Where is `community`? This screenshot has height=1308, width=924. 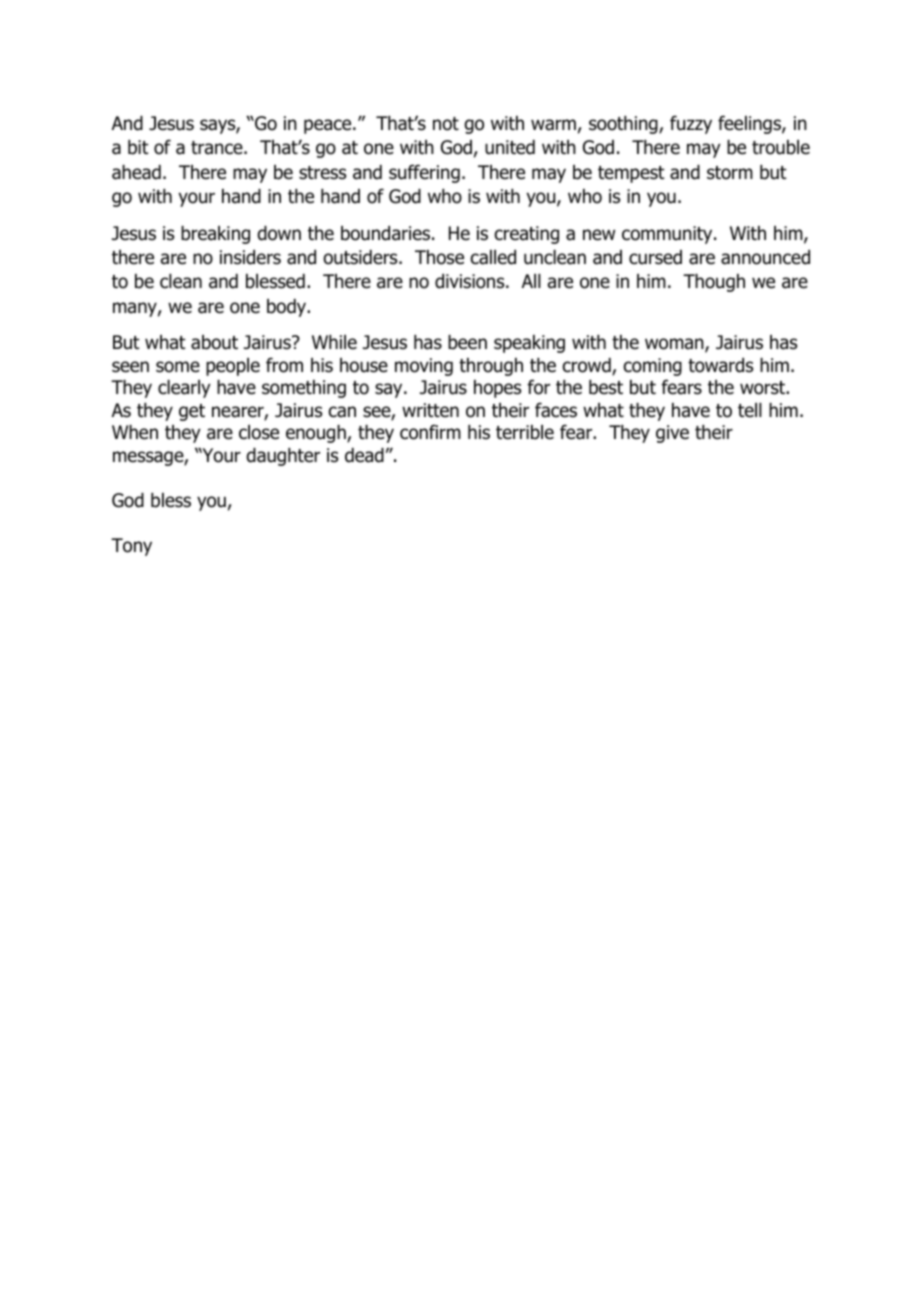 community is located at coordinates (668, 235).
